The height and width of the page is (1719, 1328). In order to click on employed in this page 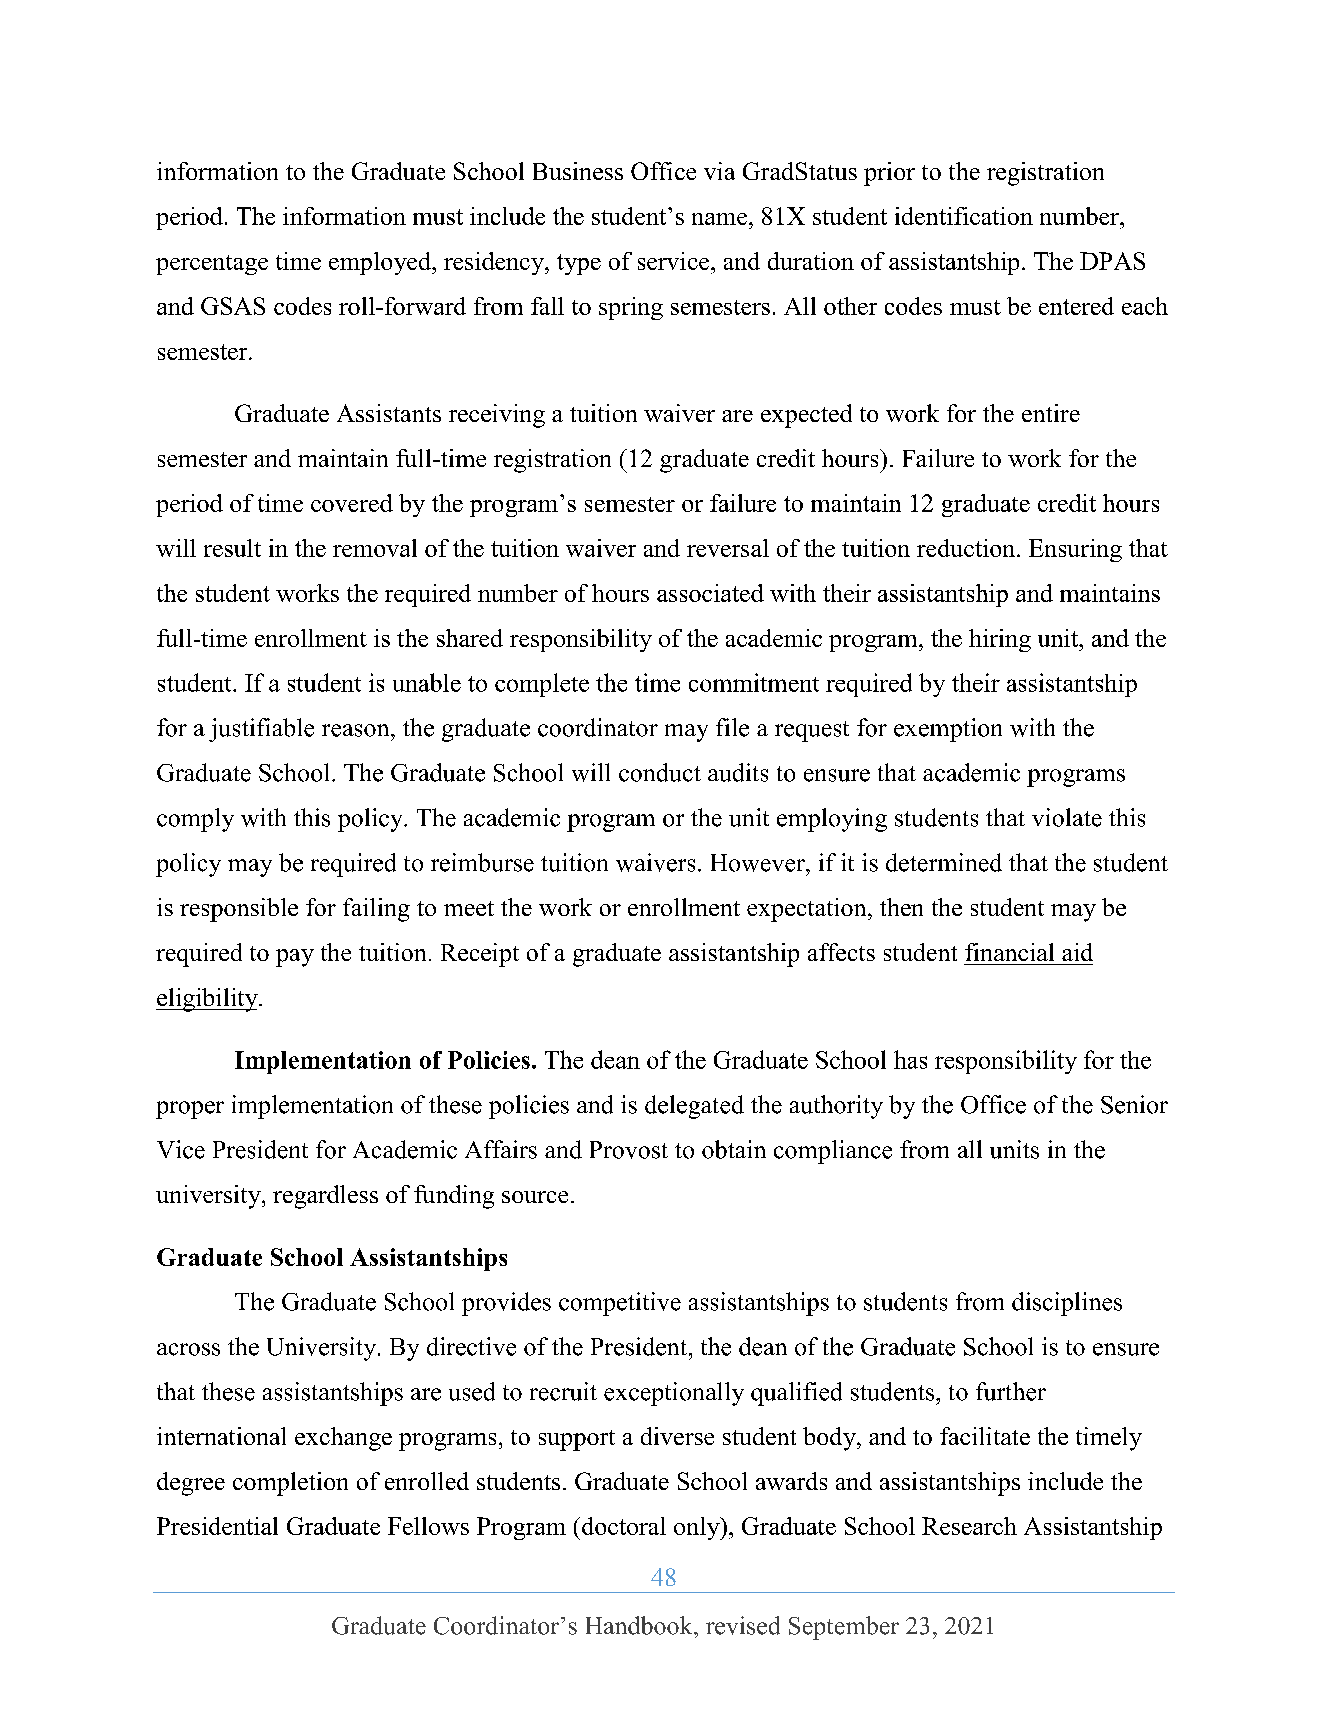, I will do `click(381, 263)`.
